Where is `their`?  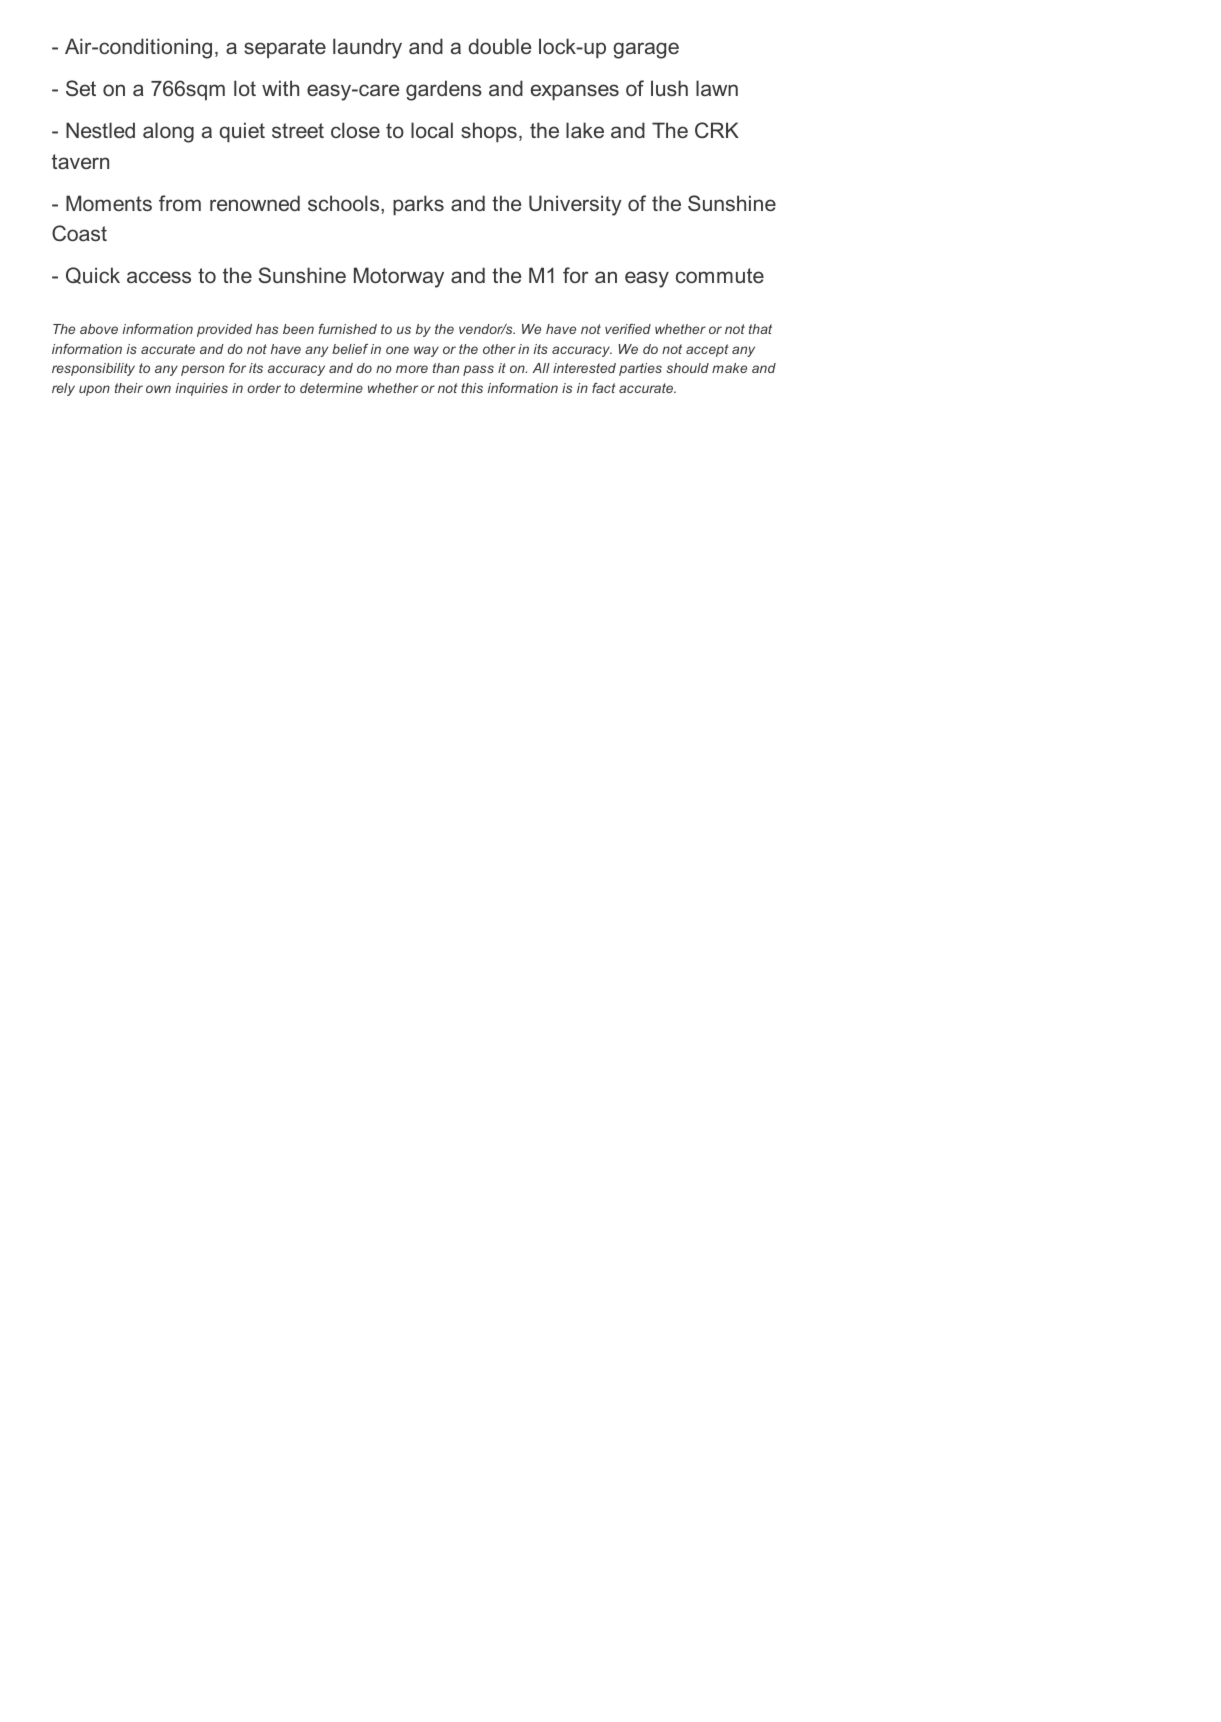
their is located at coordinates (129, 388).
